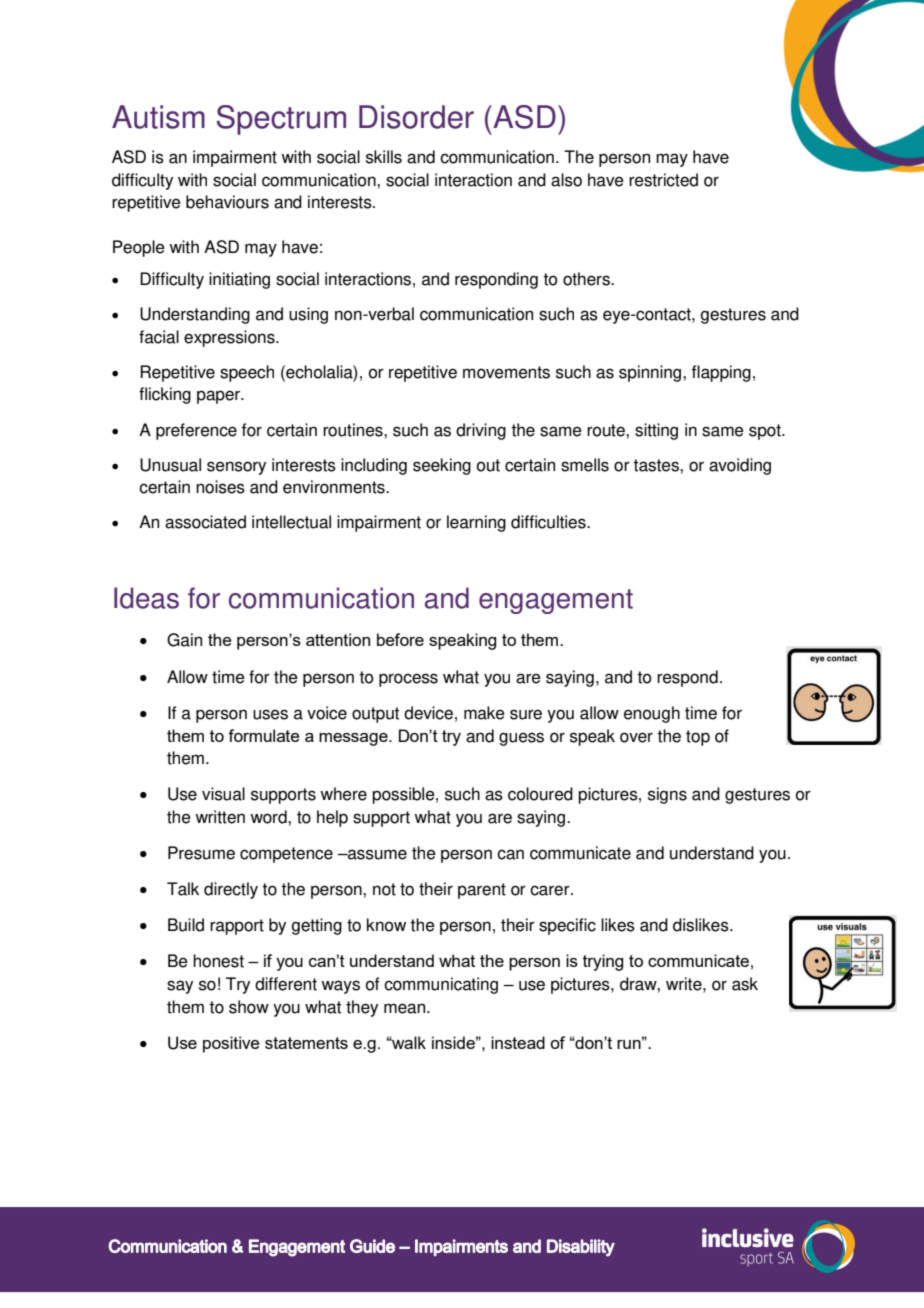 This page has height=1308, width=924. What do you see at coordinates (249, 1007) in the page?
I see `show` at bounding box center [249, 1007].
